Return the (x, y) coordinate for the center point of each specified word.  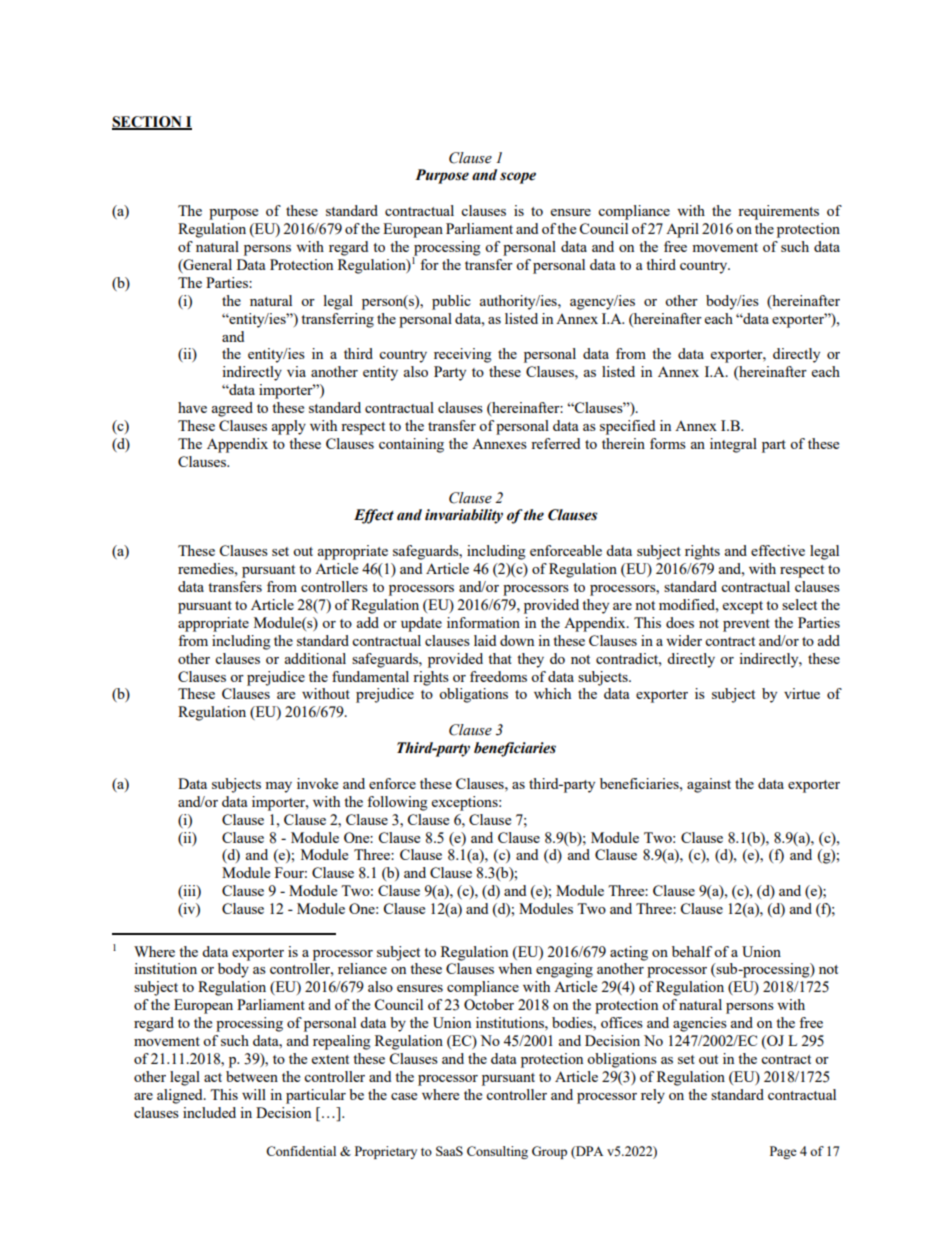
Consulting (497, 1152)
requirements (778, 212)
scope (518, 178)
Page (783, 1152)
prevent (746, 625)
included (209, 1112)
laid (485, 640)
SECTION (148, 122)
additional (315, 658)
